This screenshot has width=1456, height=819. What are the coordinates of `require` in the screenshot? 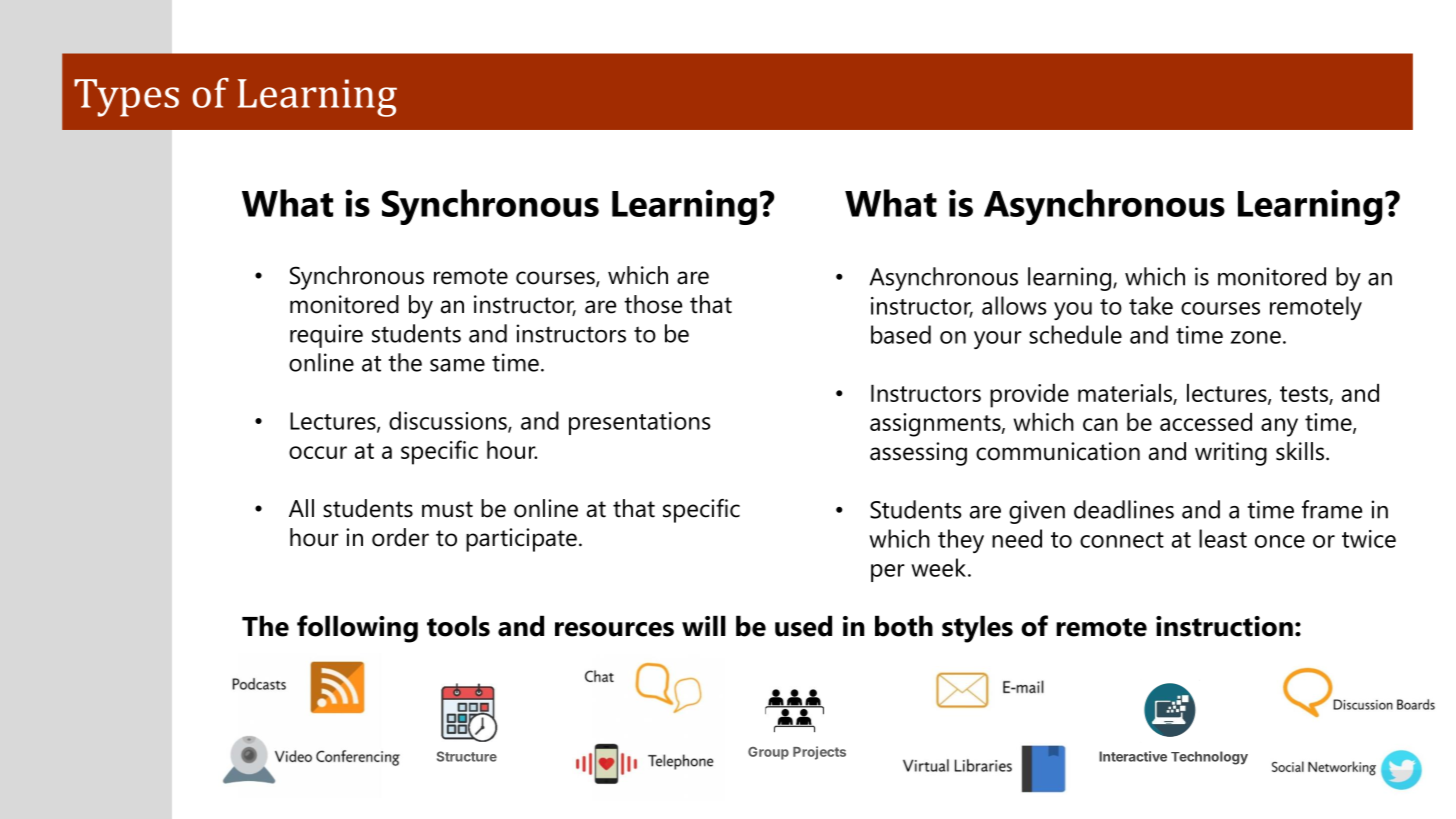 It's located at (326, 336).
